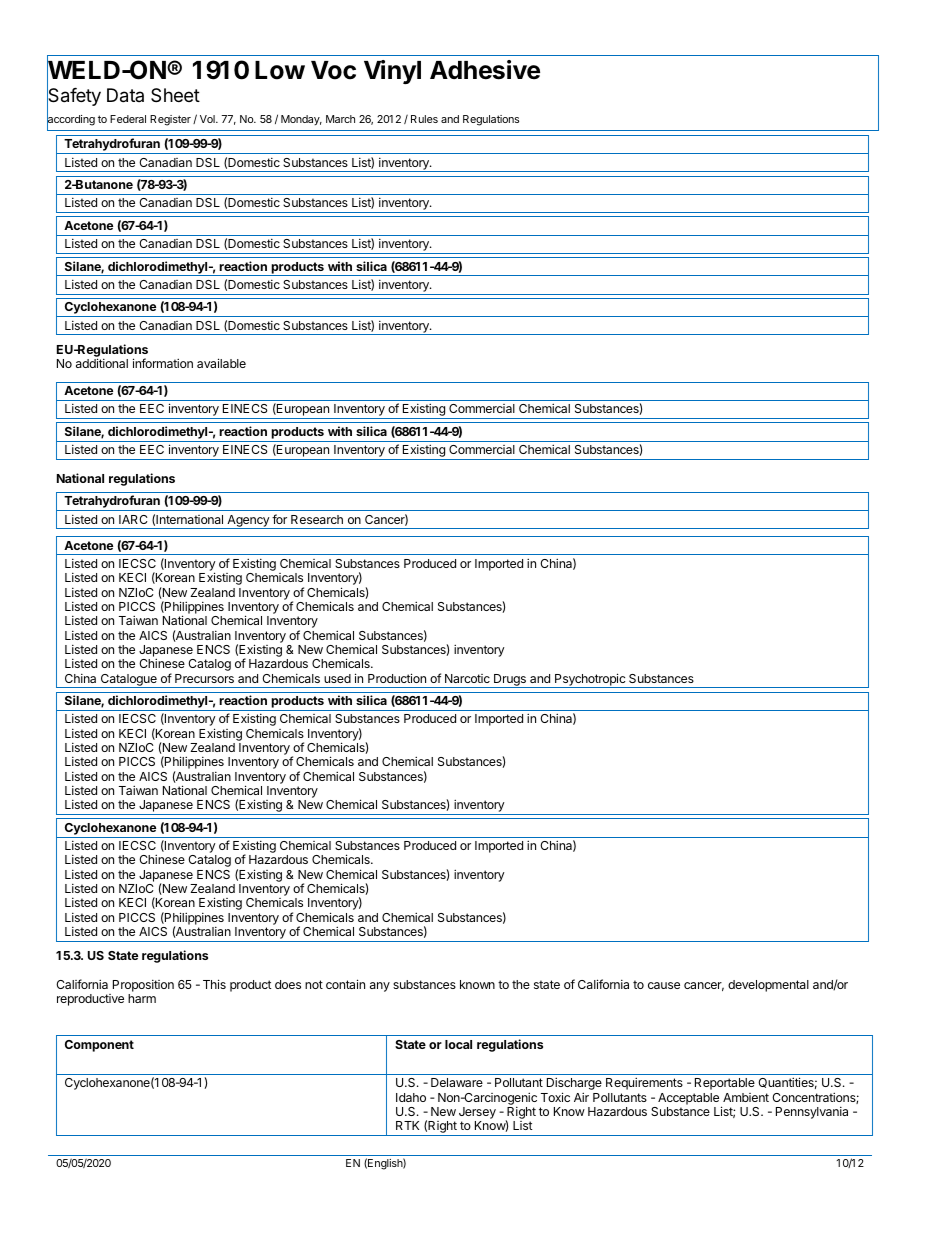 The width and height of the screenshot is (952, 1233). Describe the element at coordinates (248, 522) in the screenshot. I see `Agency` at that location.
